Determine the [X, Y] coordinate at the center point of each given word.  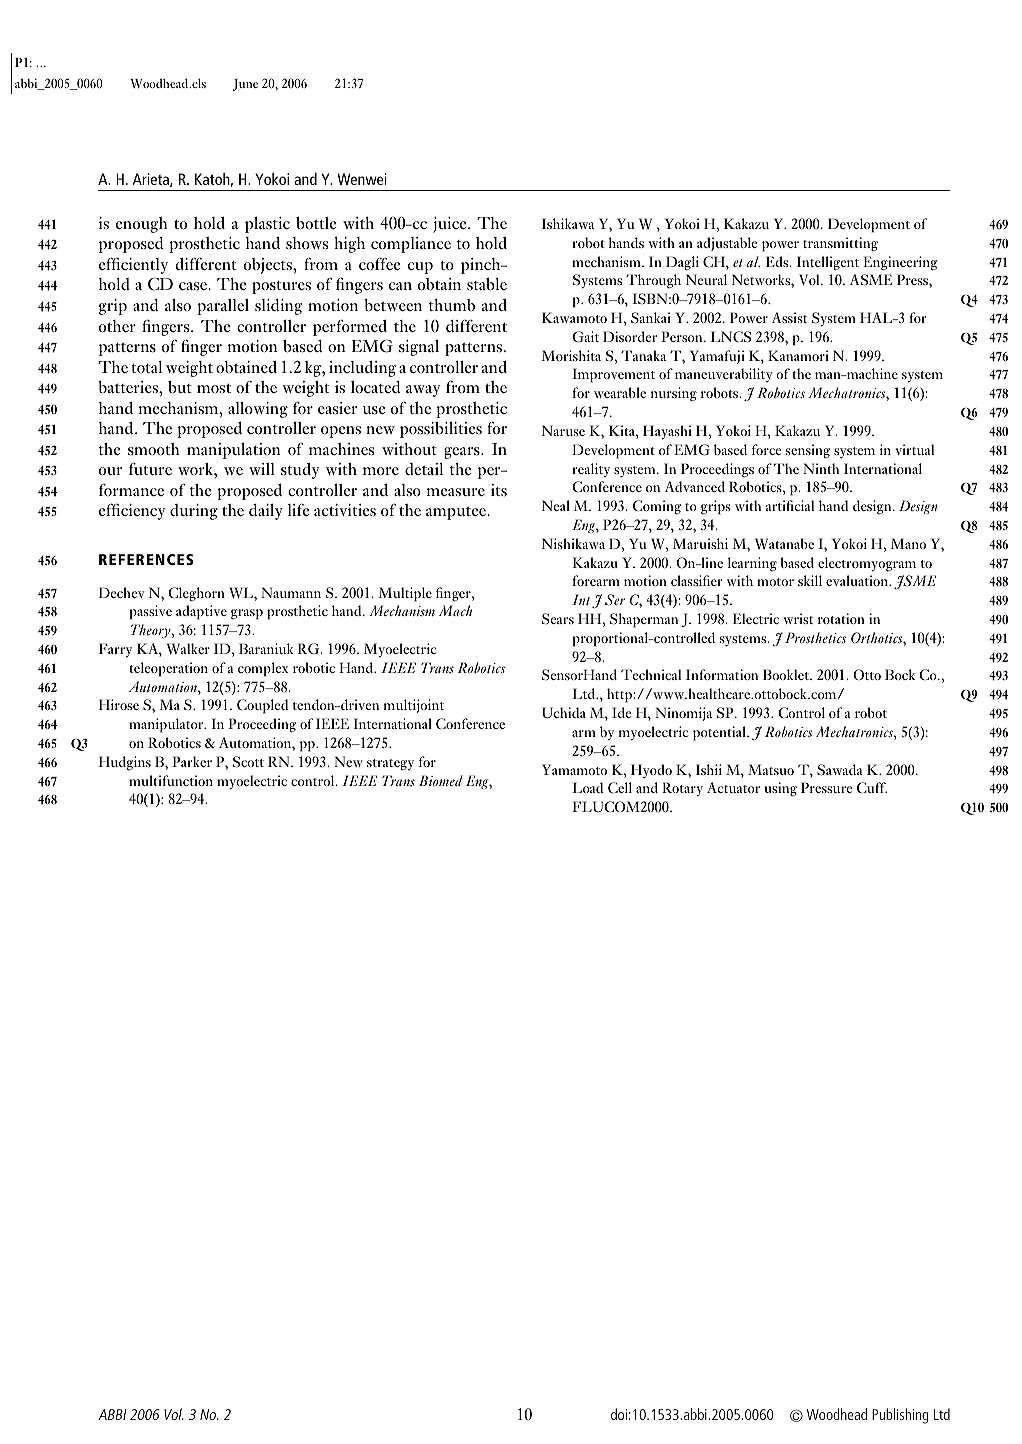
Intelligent [828, 263]
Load [587, 787]
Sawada [840, 770]
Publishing [900, 1416]
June [245, 85]
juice [451, 225]
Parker [192, 761]
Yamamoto [574, 769]
